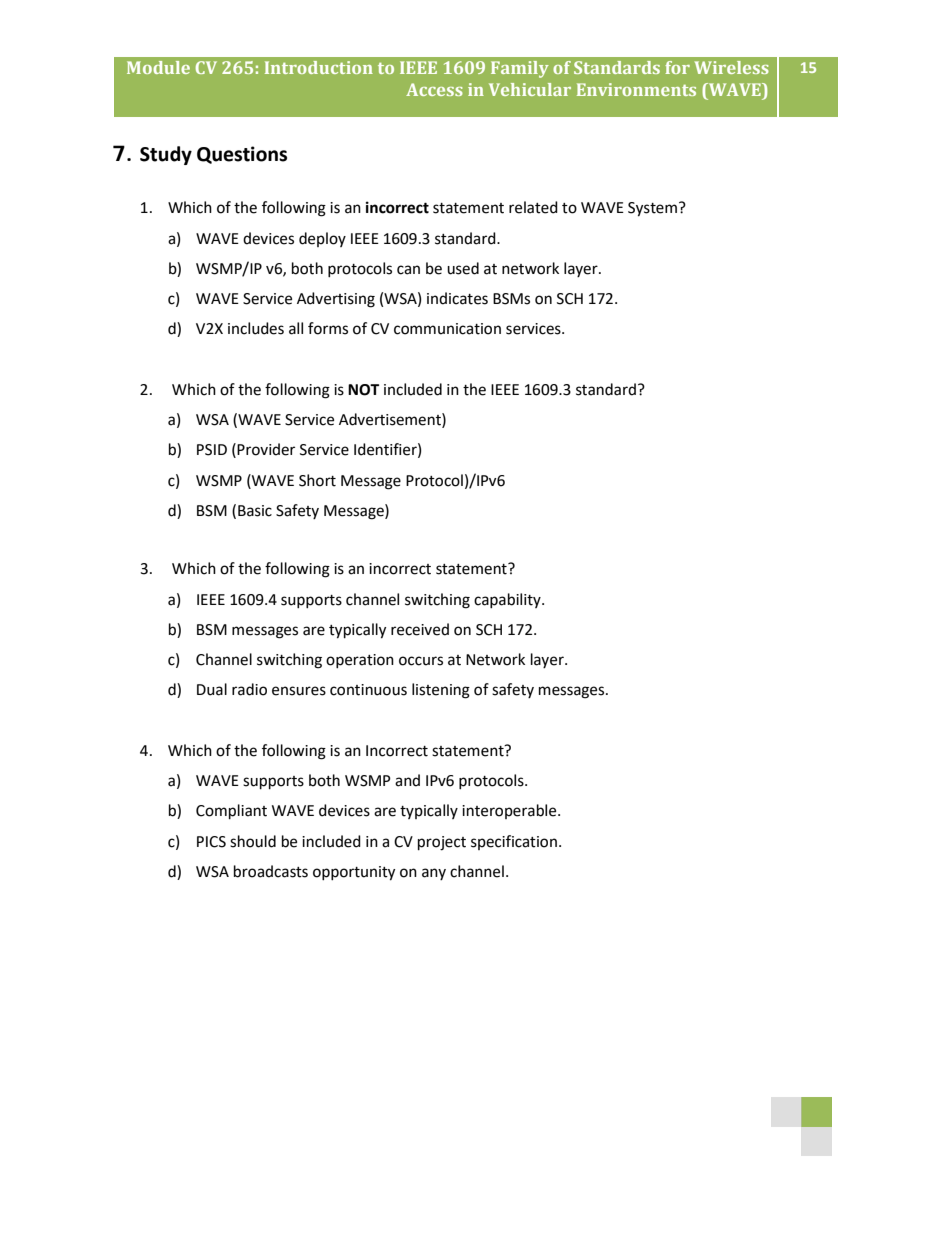  What do you see at coordinates (256, 328) in the screenshot?
I see `includes` at bounding box center [256, 328].
